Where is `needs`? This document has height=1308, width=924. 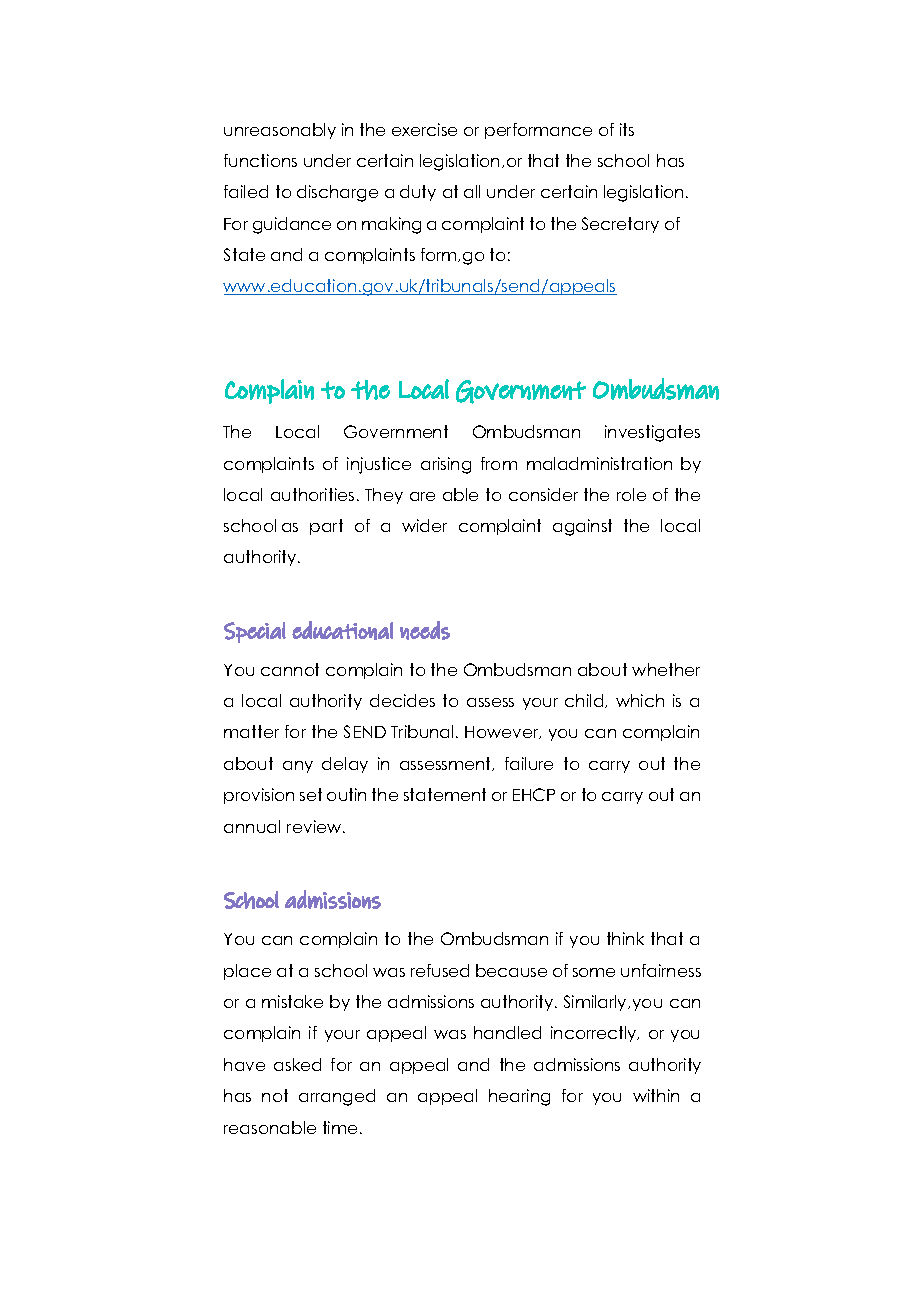 needs is located at coordinates (425, 630).
